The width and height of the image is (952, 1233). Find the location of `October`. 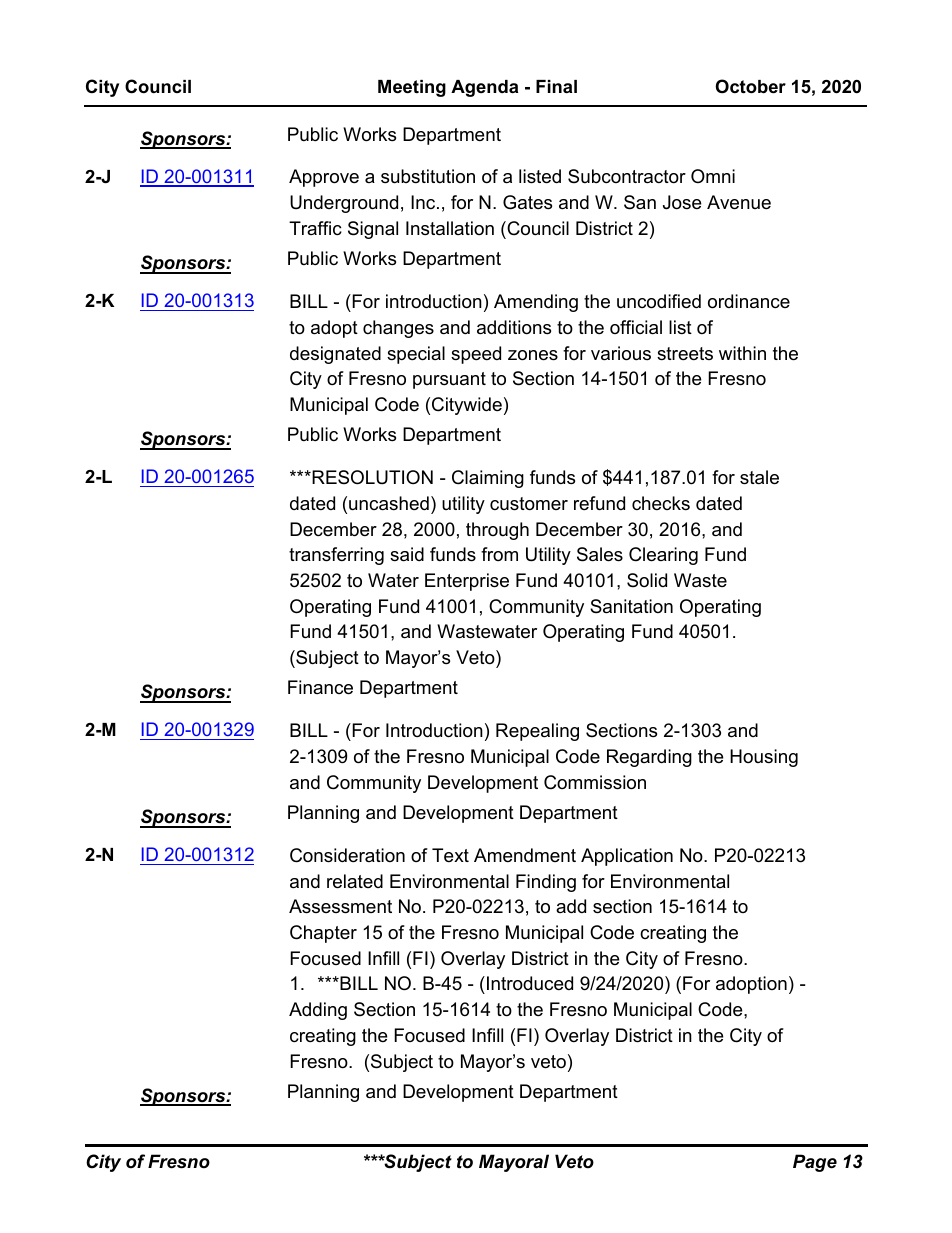

October is located at coordinates (751, 86).
